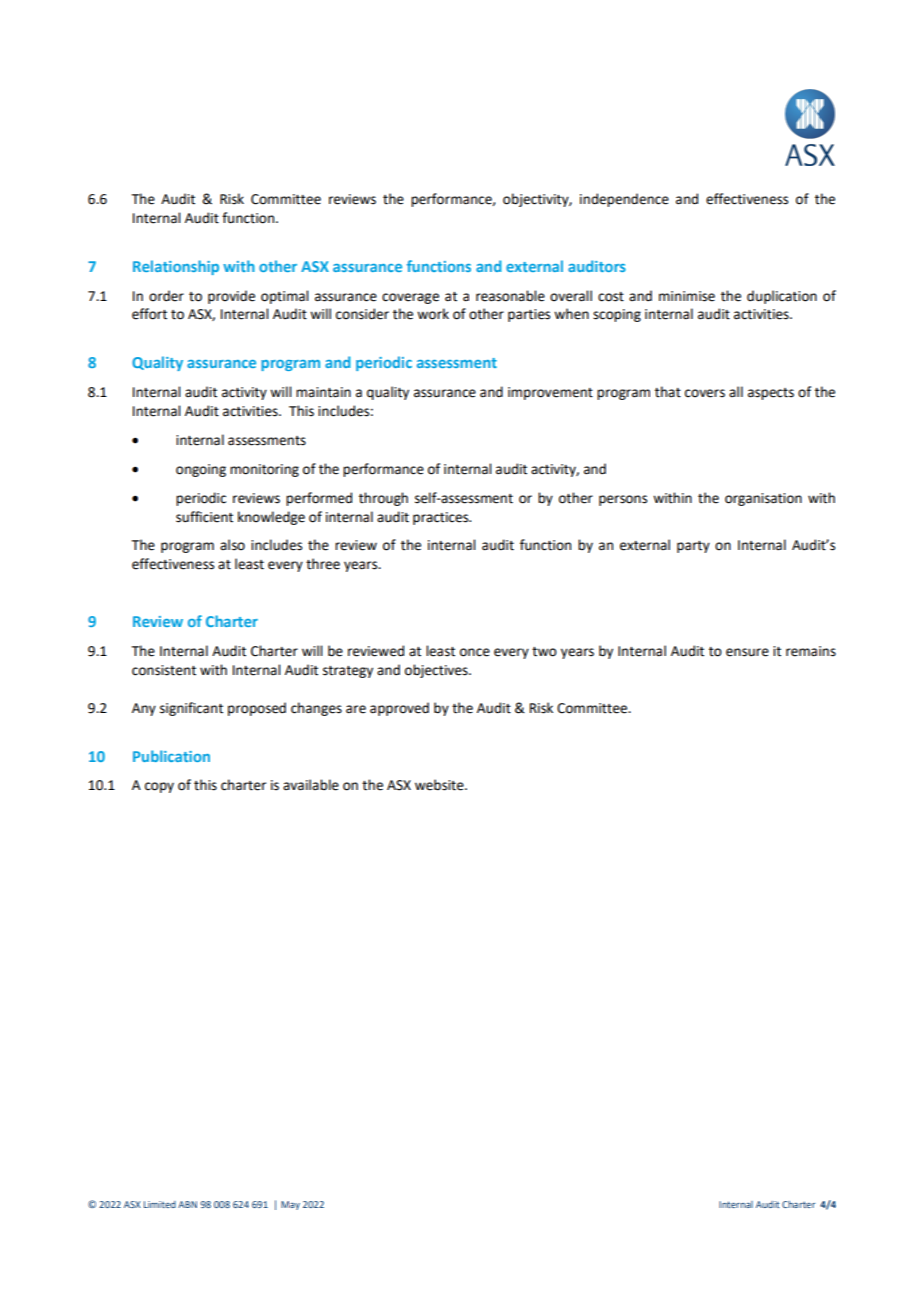  I want to click on May, so click(290, 1205).
